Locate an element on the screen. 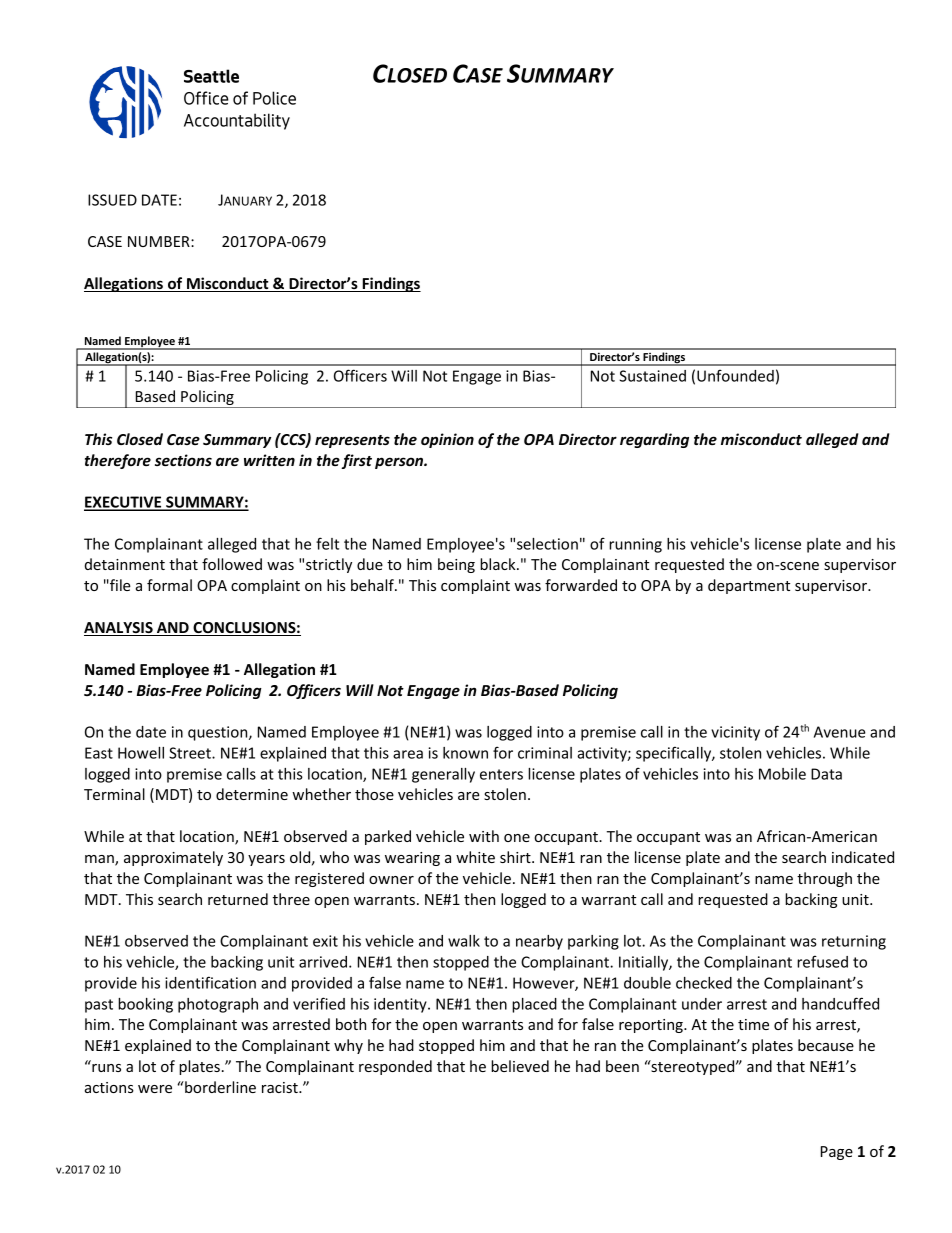  sections is located at coordinates (183, 460).
